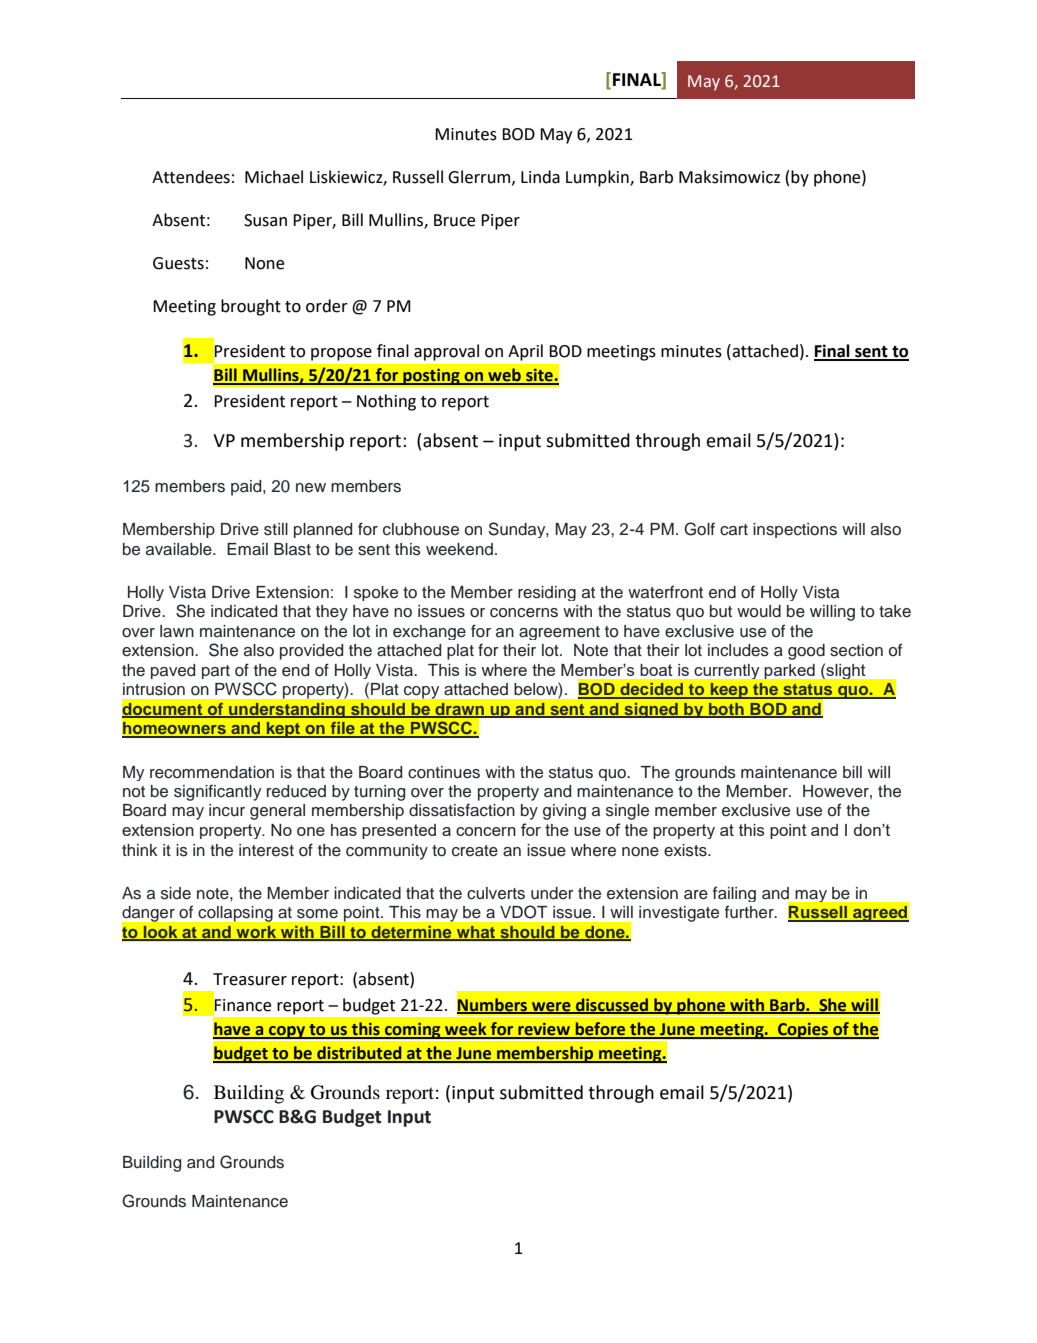 Image resolution: width=1037 pixels, height=1343 pixels. Describe the element at coordinates (803, 1030) in the screenshot. I see `Copies` at that location.
